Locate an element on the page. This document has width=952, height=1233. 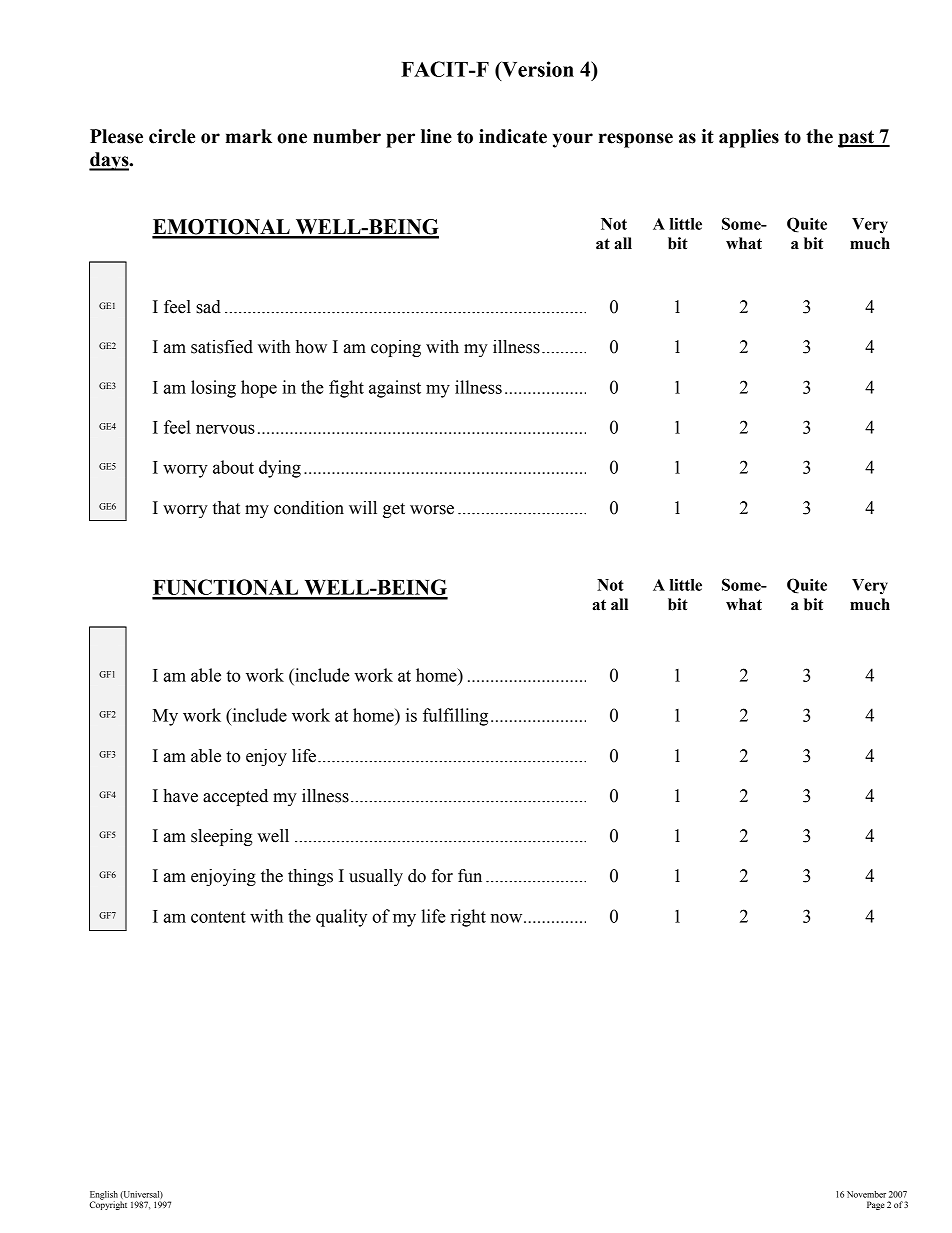
sad is located at coordinates (208, 307).
